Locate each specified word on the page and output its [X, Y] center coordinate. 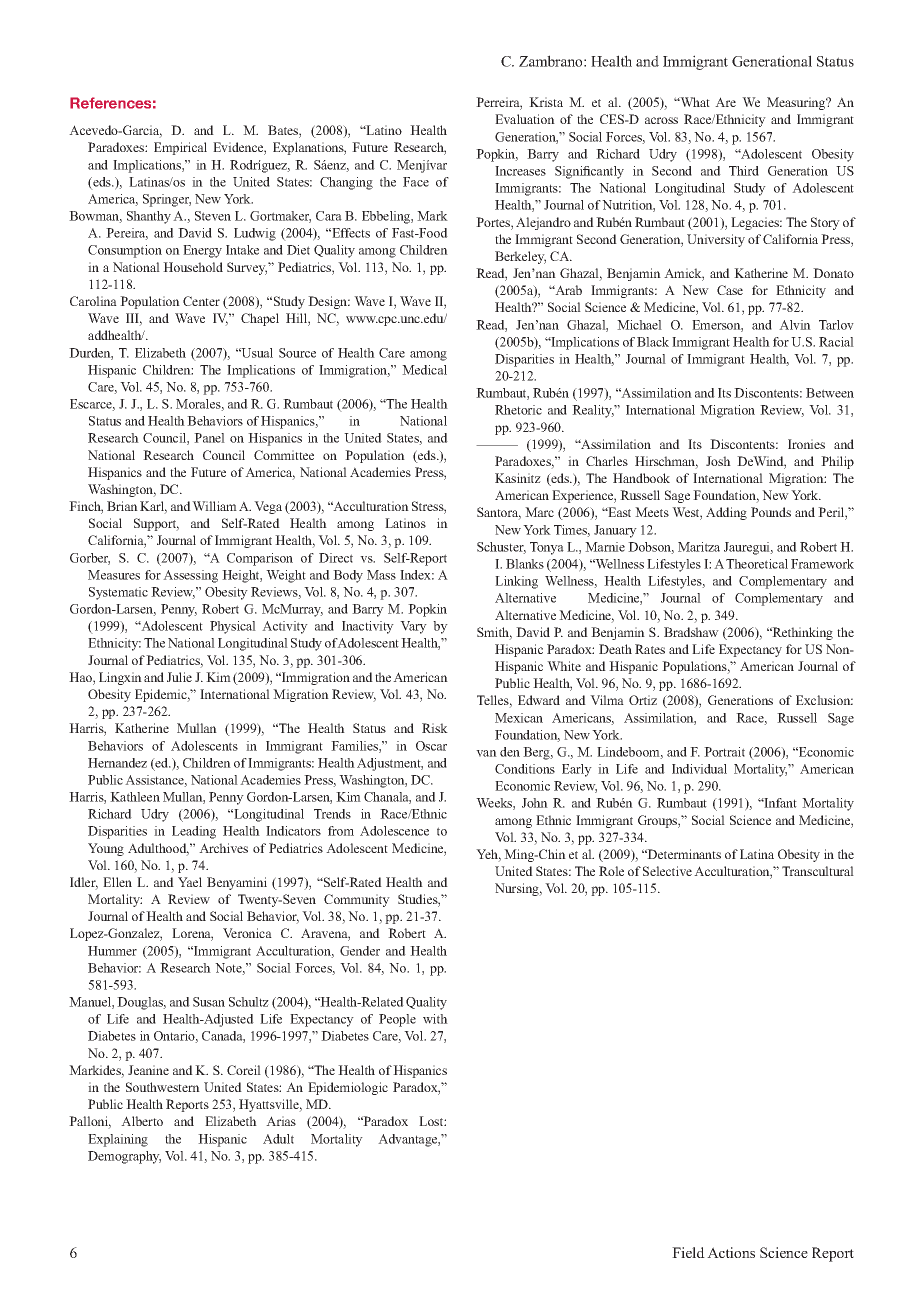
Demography [124, 1157]
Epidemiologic [348, 1088]
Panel [209, 438]
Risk [435, 728]
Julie [179, 677]
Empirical [180, 148]
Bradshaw [691, 632]
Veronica [247, 933]
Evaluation [525, 119]
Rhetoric [518, 410]
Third [744, 171]
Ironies [806, 444]
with [435, 1019]
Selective [667, 871]
